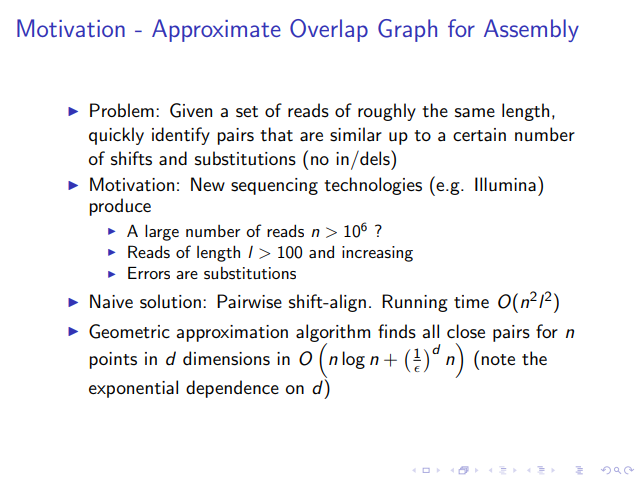 Image resolution: width=640 pixels, height=480 pixels. What do you see at coordinates (133, 389) in the document?
I see `exponential` at bounding box center [133, 389].
